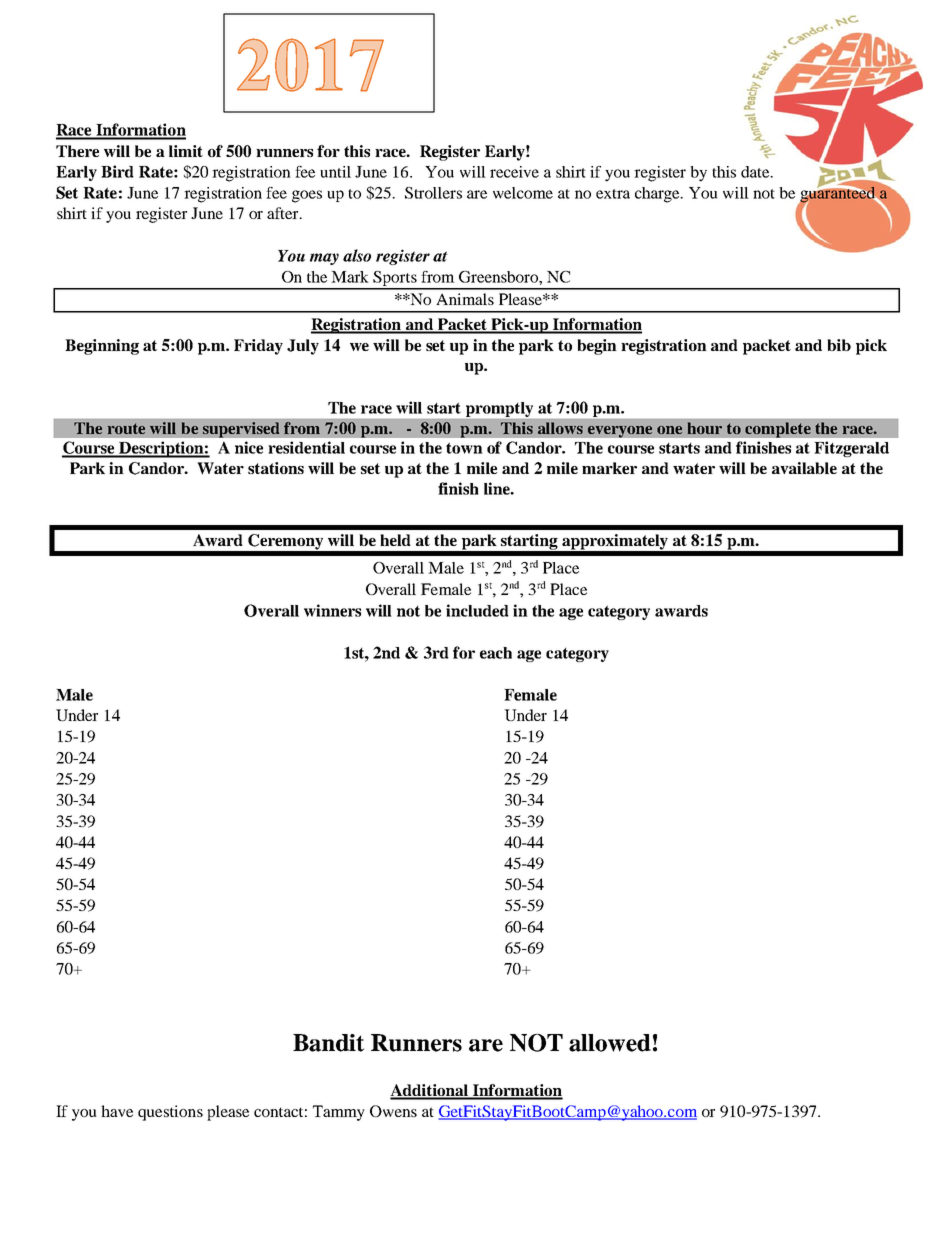  Describe the element at coordinates (339, 1113) in the screenshot. I see `Tammy` at that location.
